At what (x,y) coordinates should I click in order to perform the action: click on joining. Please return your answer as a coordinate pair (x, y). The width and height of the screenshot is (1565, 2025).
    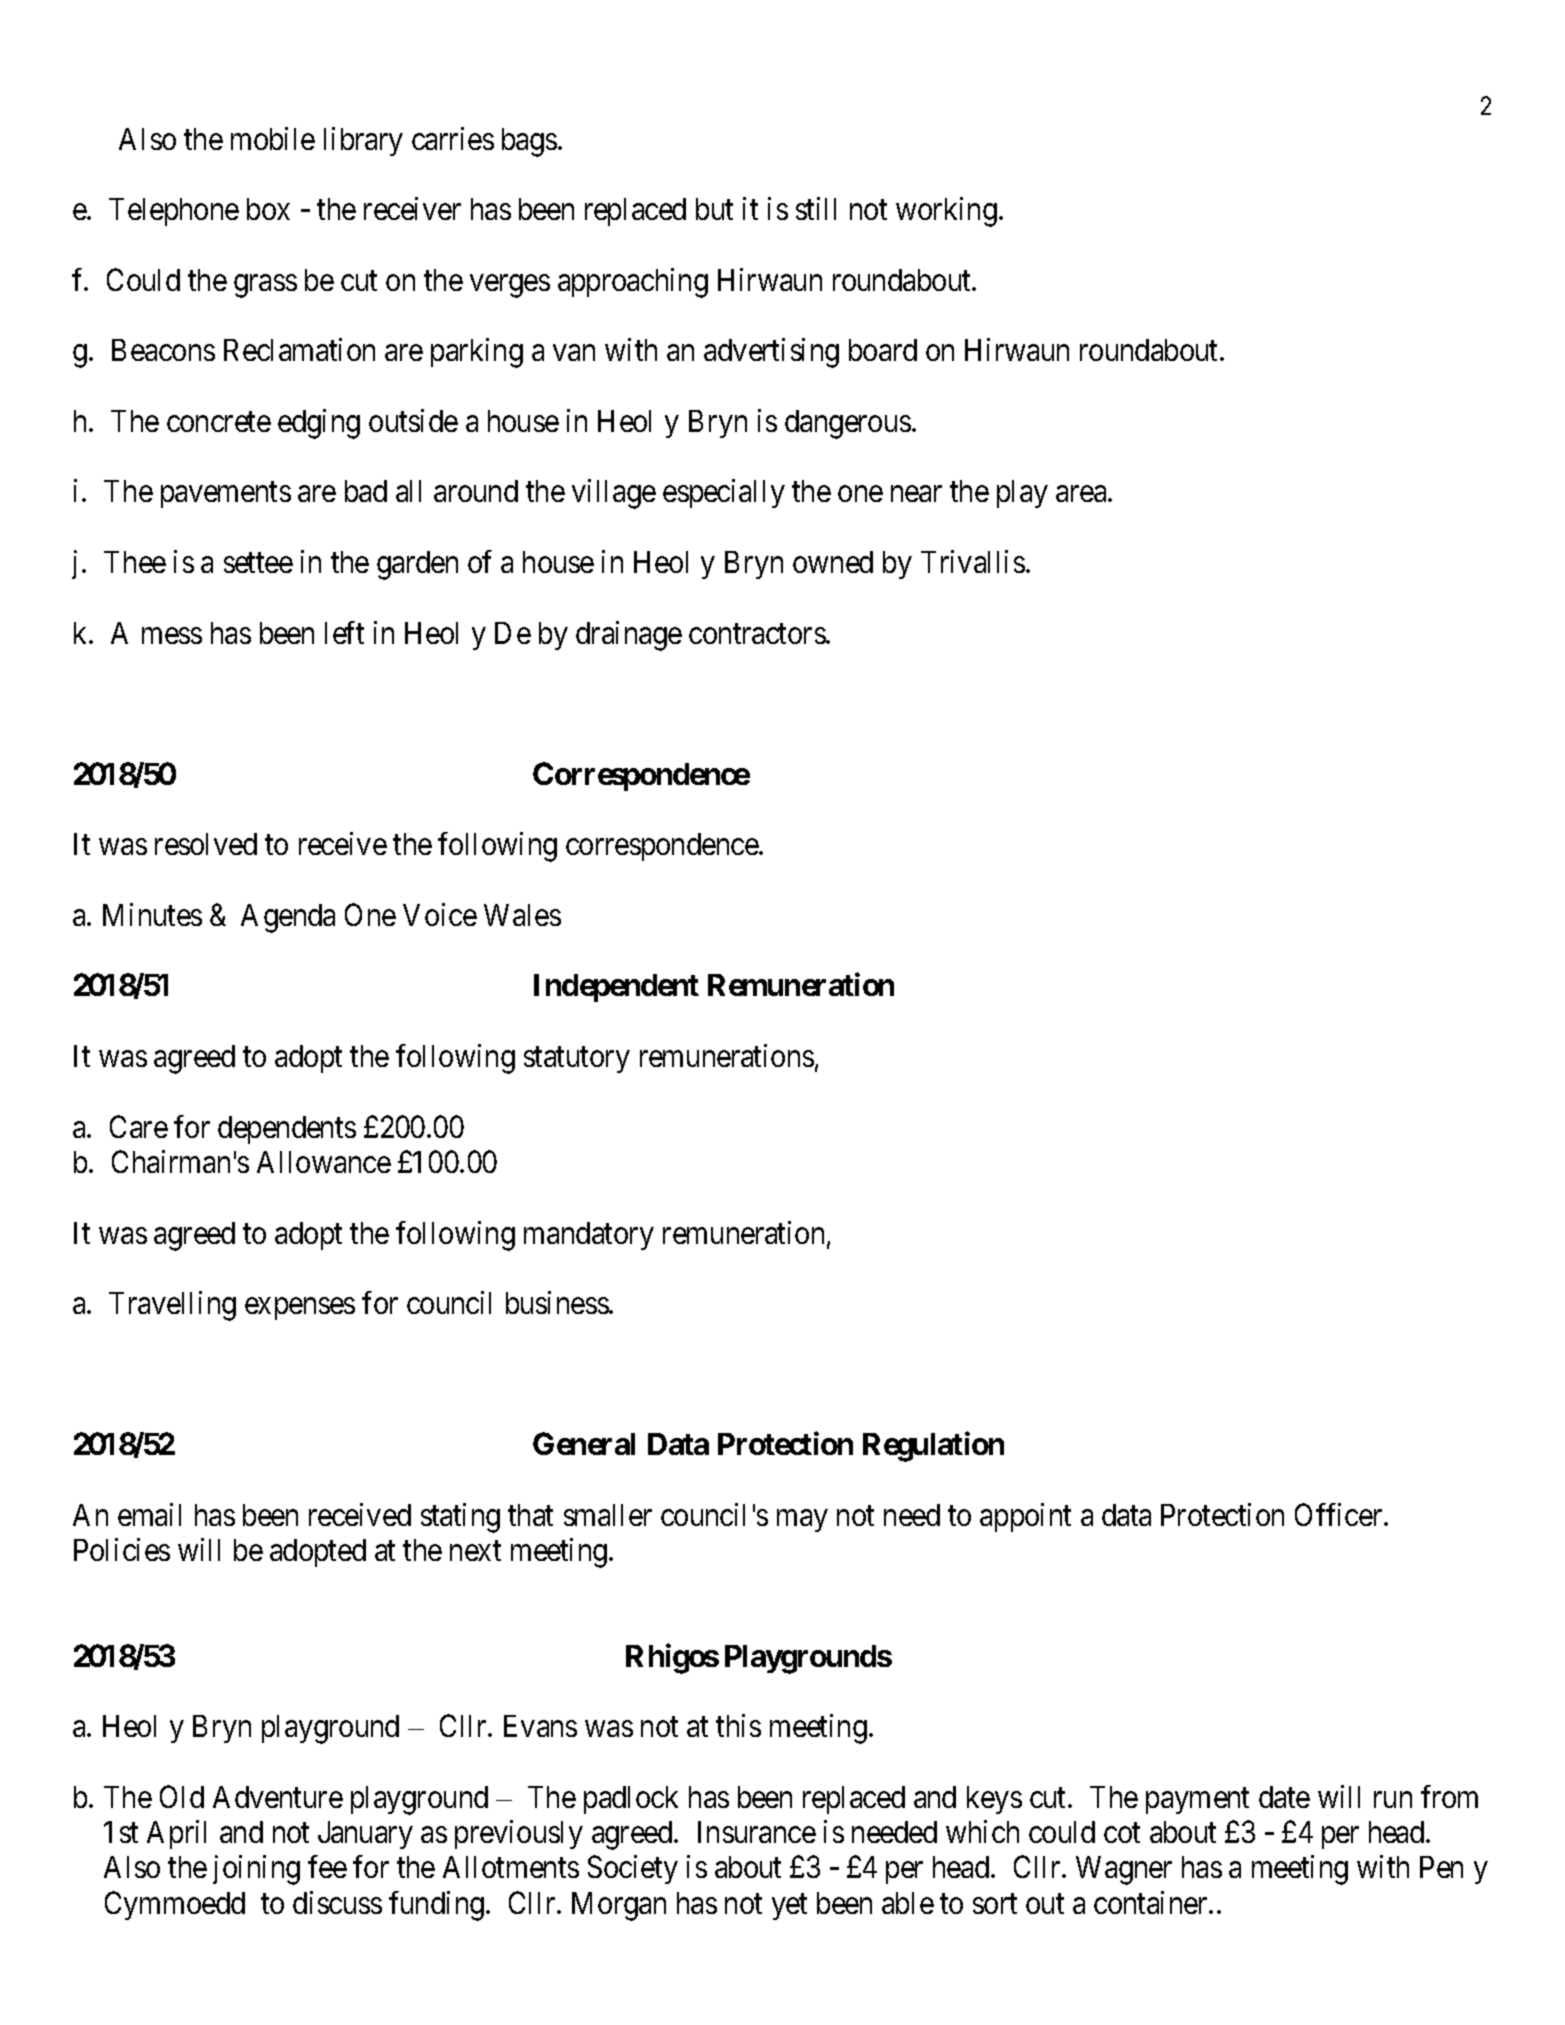
    Looking at the image, I should click on (256, 1870).
